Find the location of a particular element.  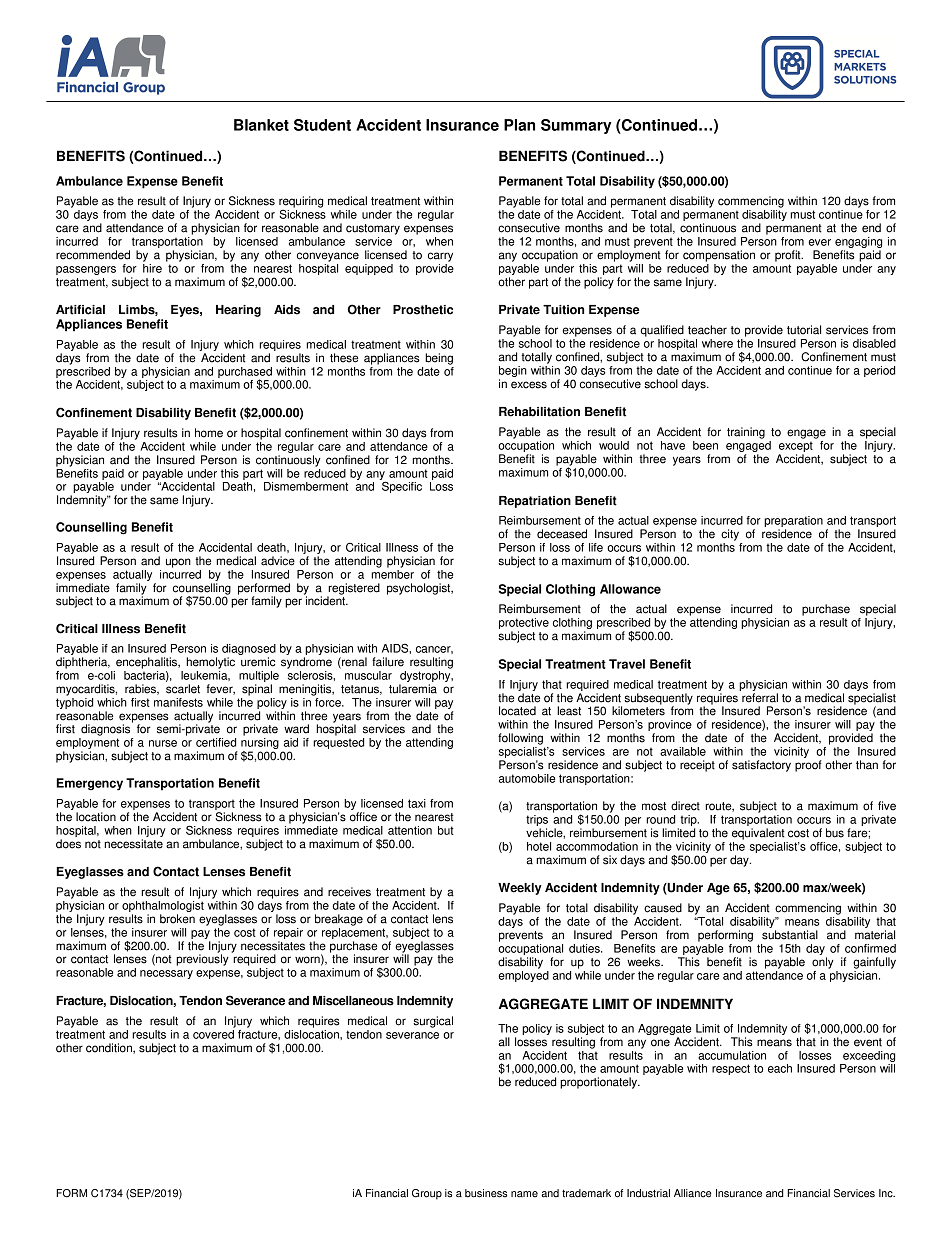

Plan is located at coordinates (519, 125).
